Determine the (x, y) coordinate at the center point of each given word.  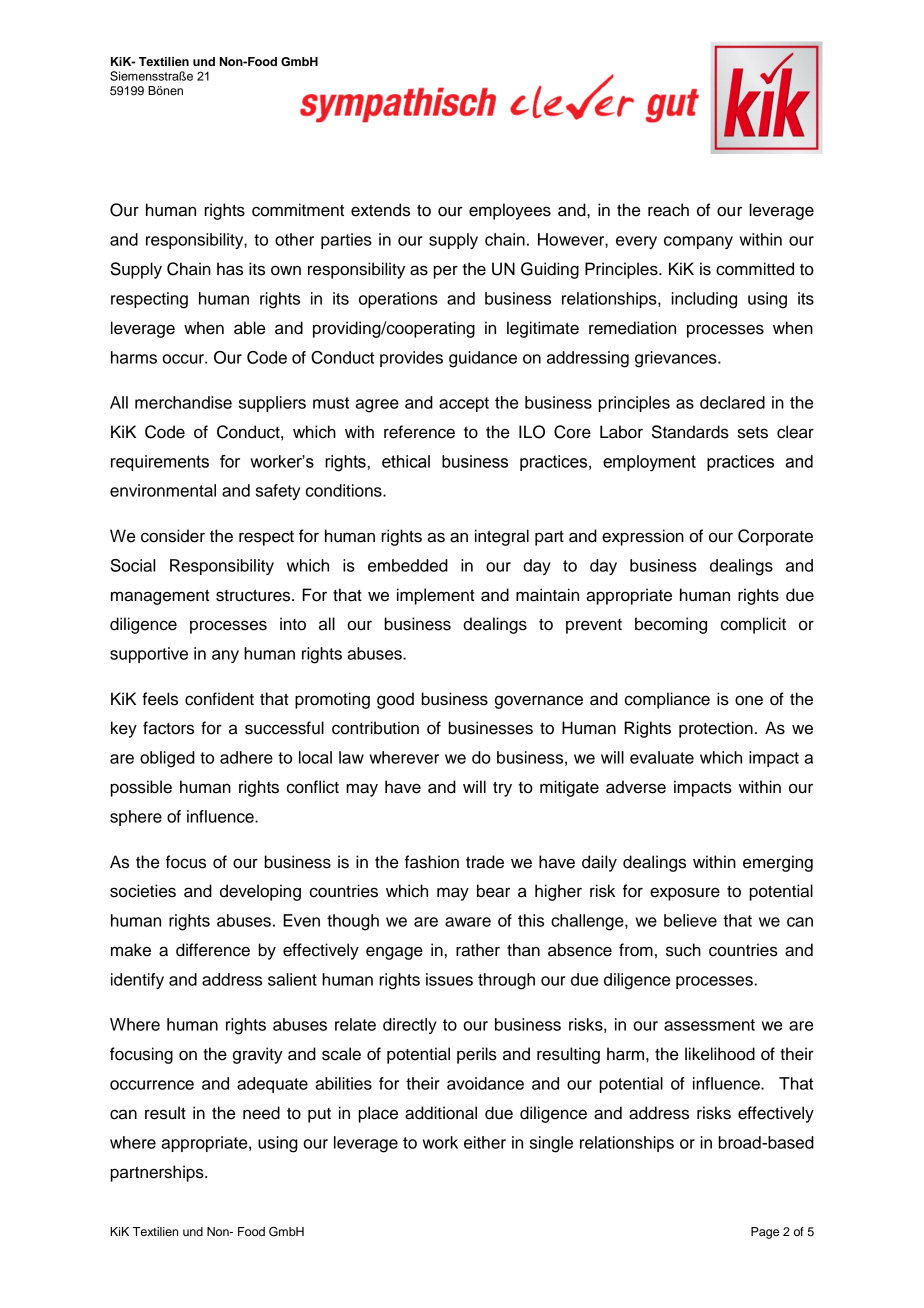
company (698, 242)
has (230, 269)
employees (510, 211)
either (485, 1142)
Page (765, 1233)
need (261, 1113)
